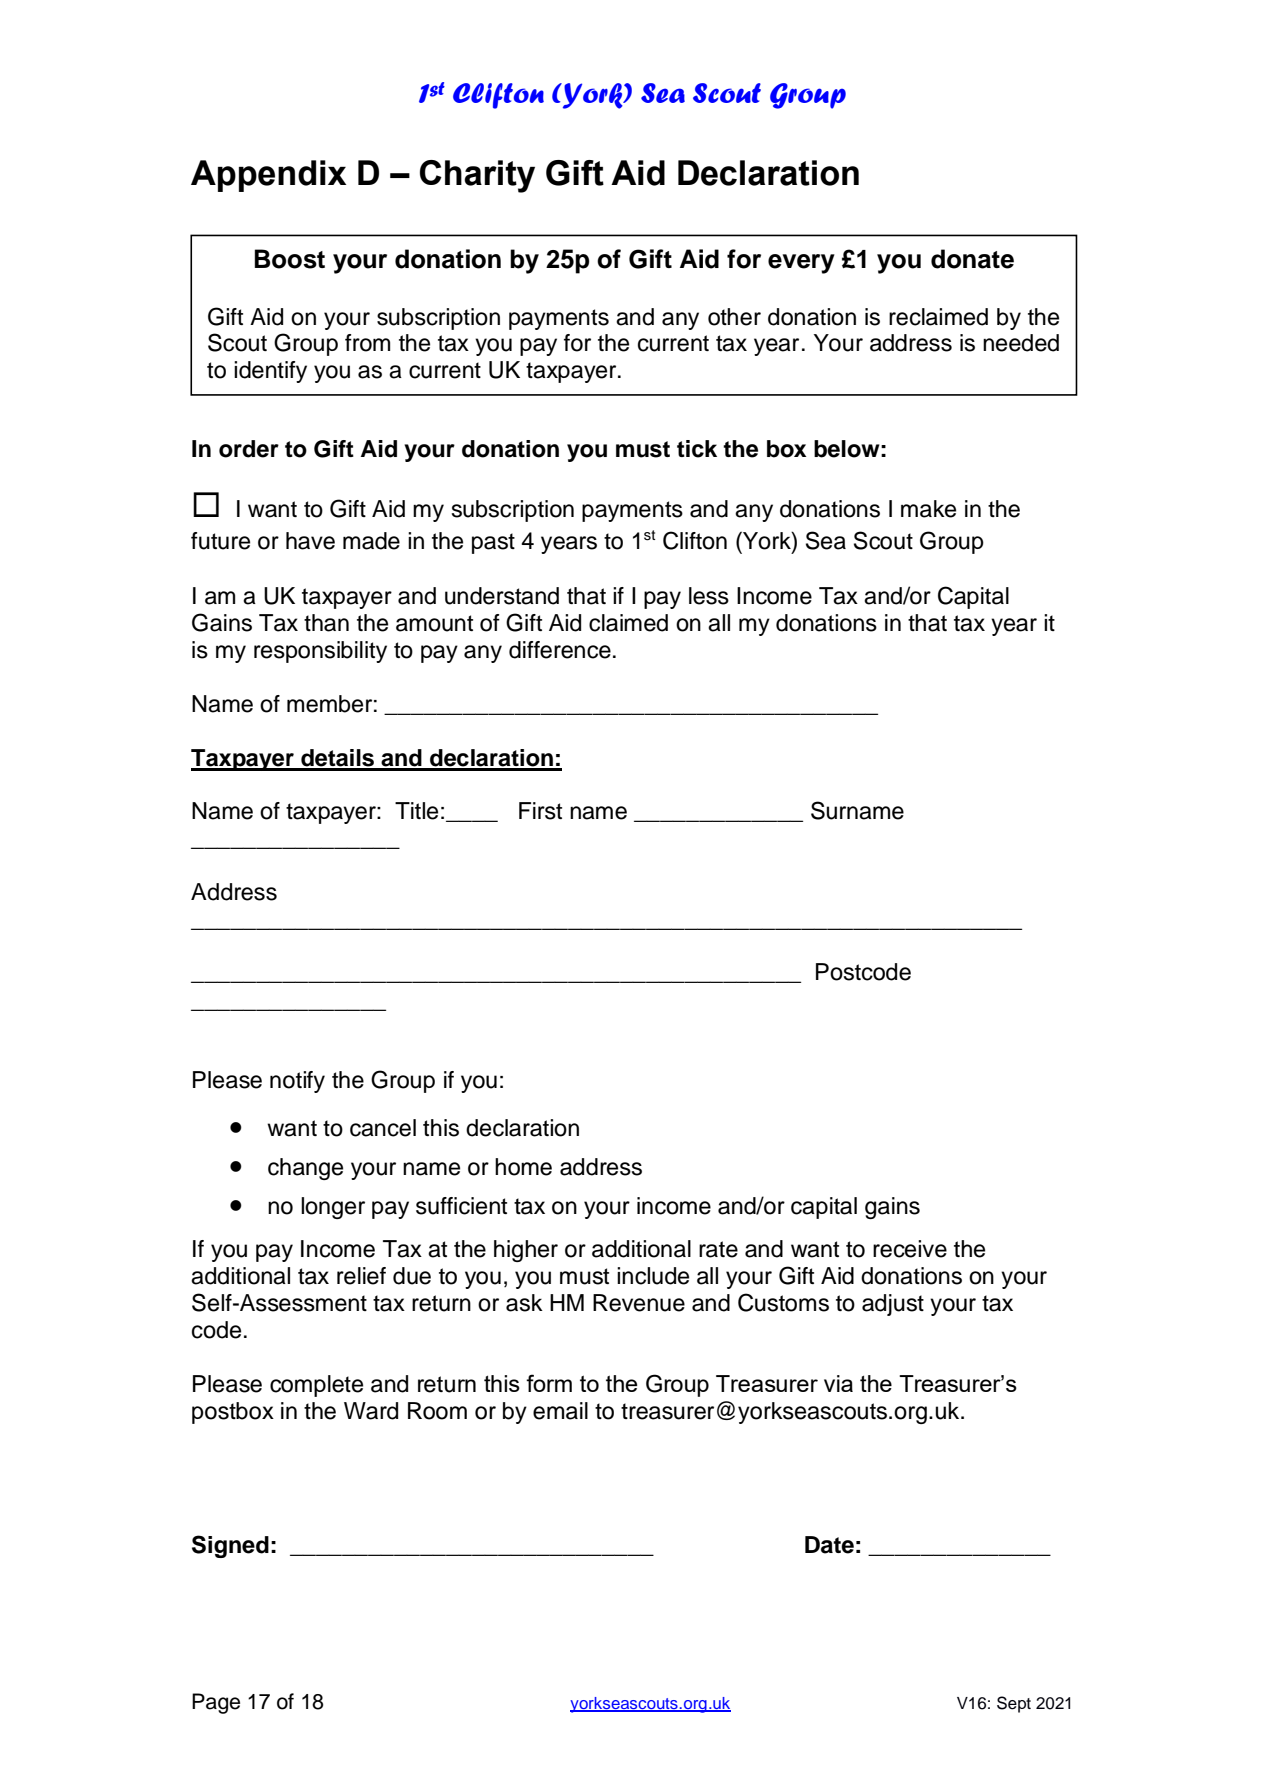 This screenshot has height=1790, width=1265. I want to click on Boost, so click(290, 259).
